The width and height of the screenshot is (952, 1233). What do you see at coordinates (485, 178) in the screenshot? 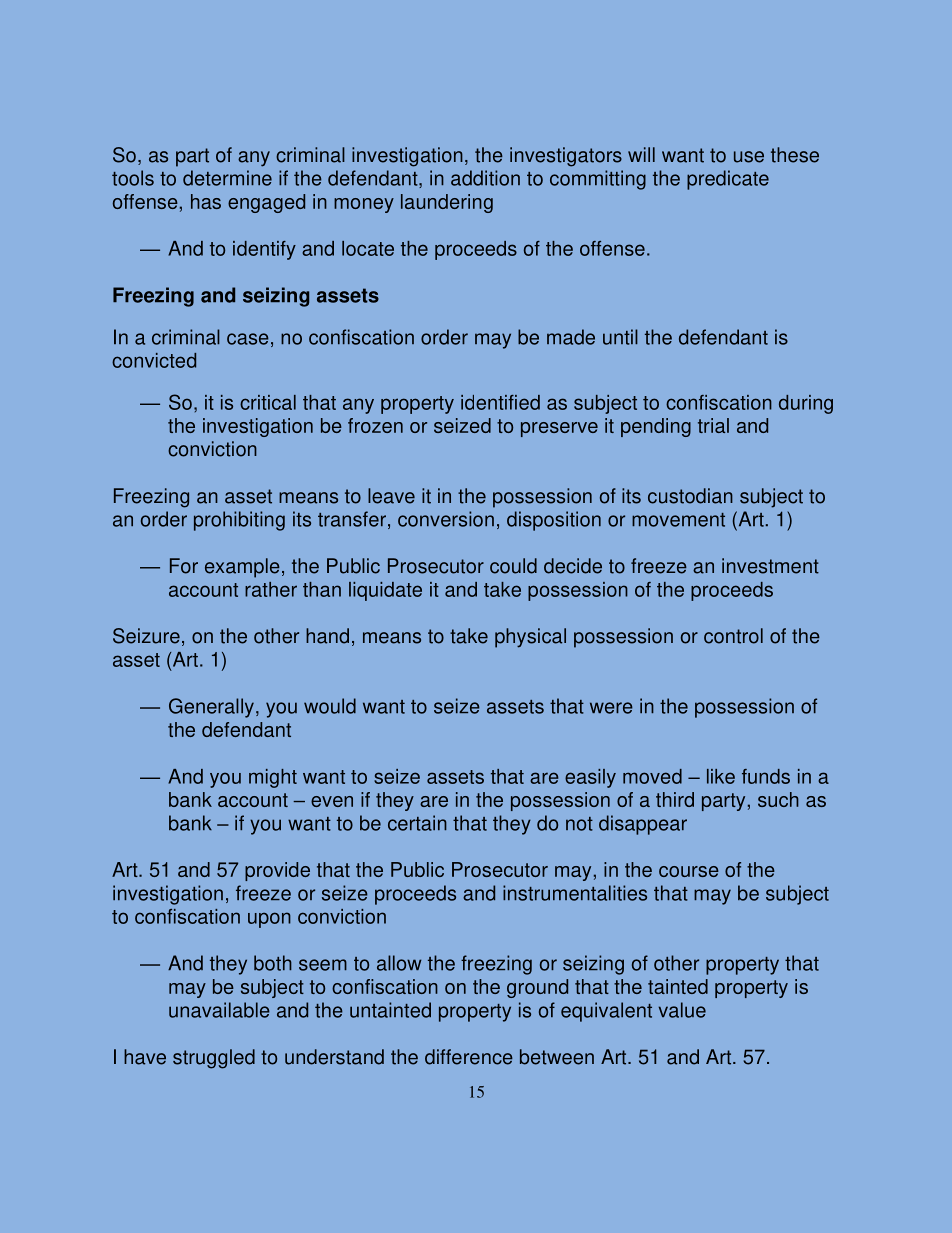
I see `addition` at bounding box center [485, 178].
